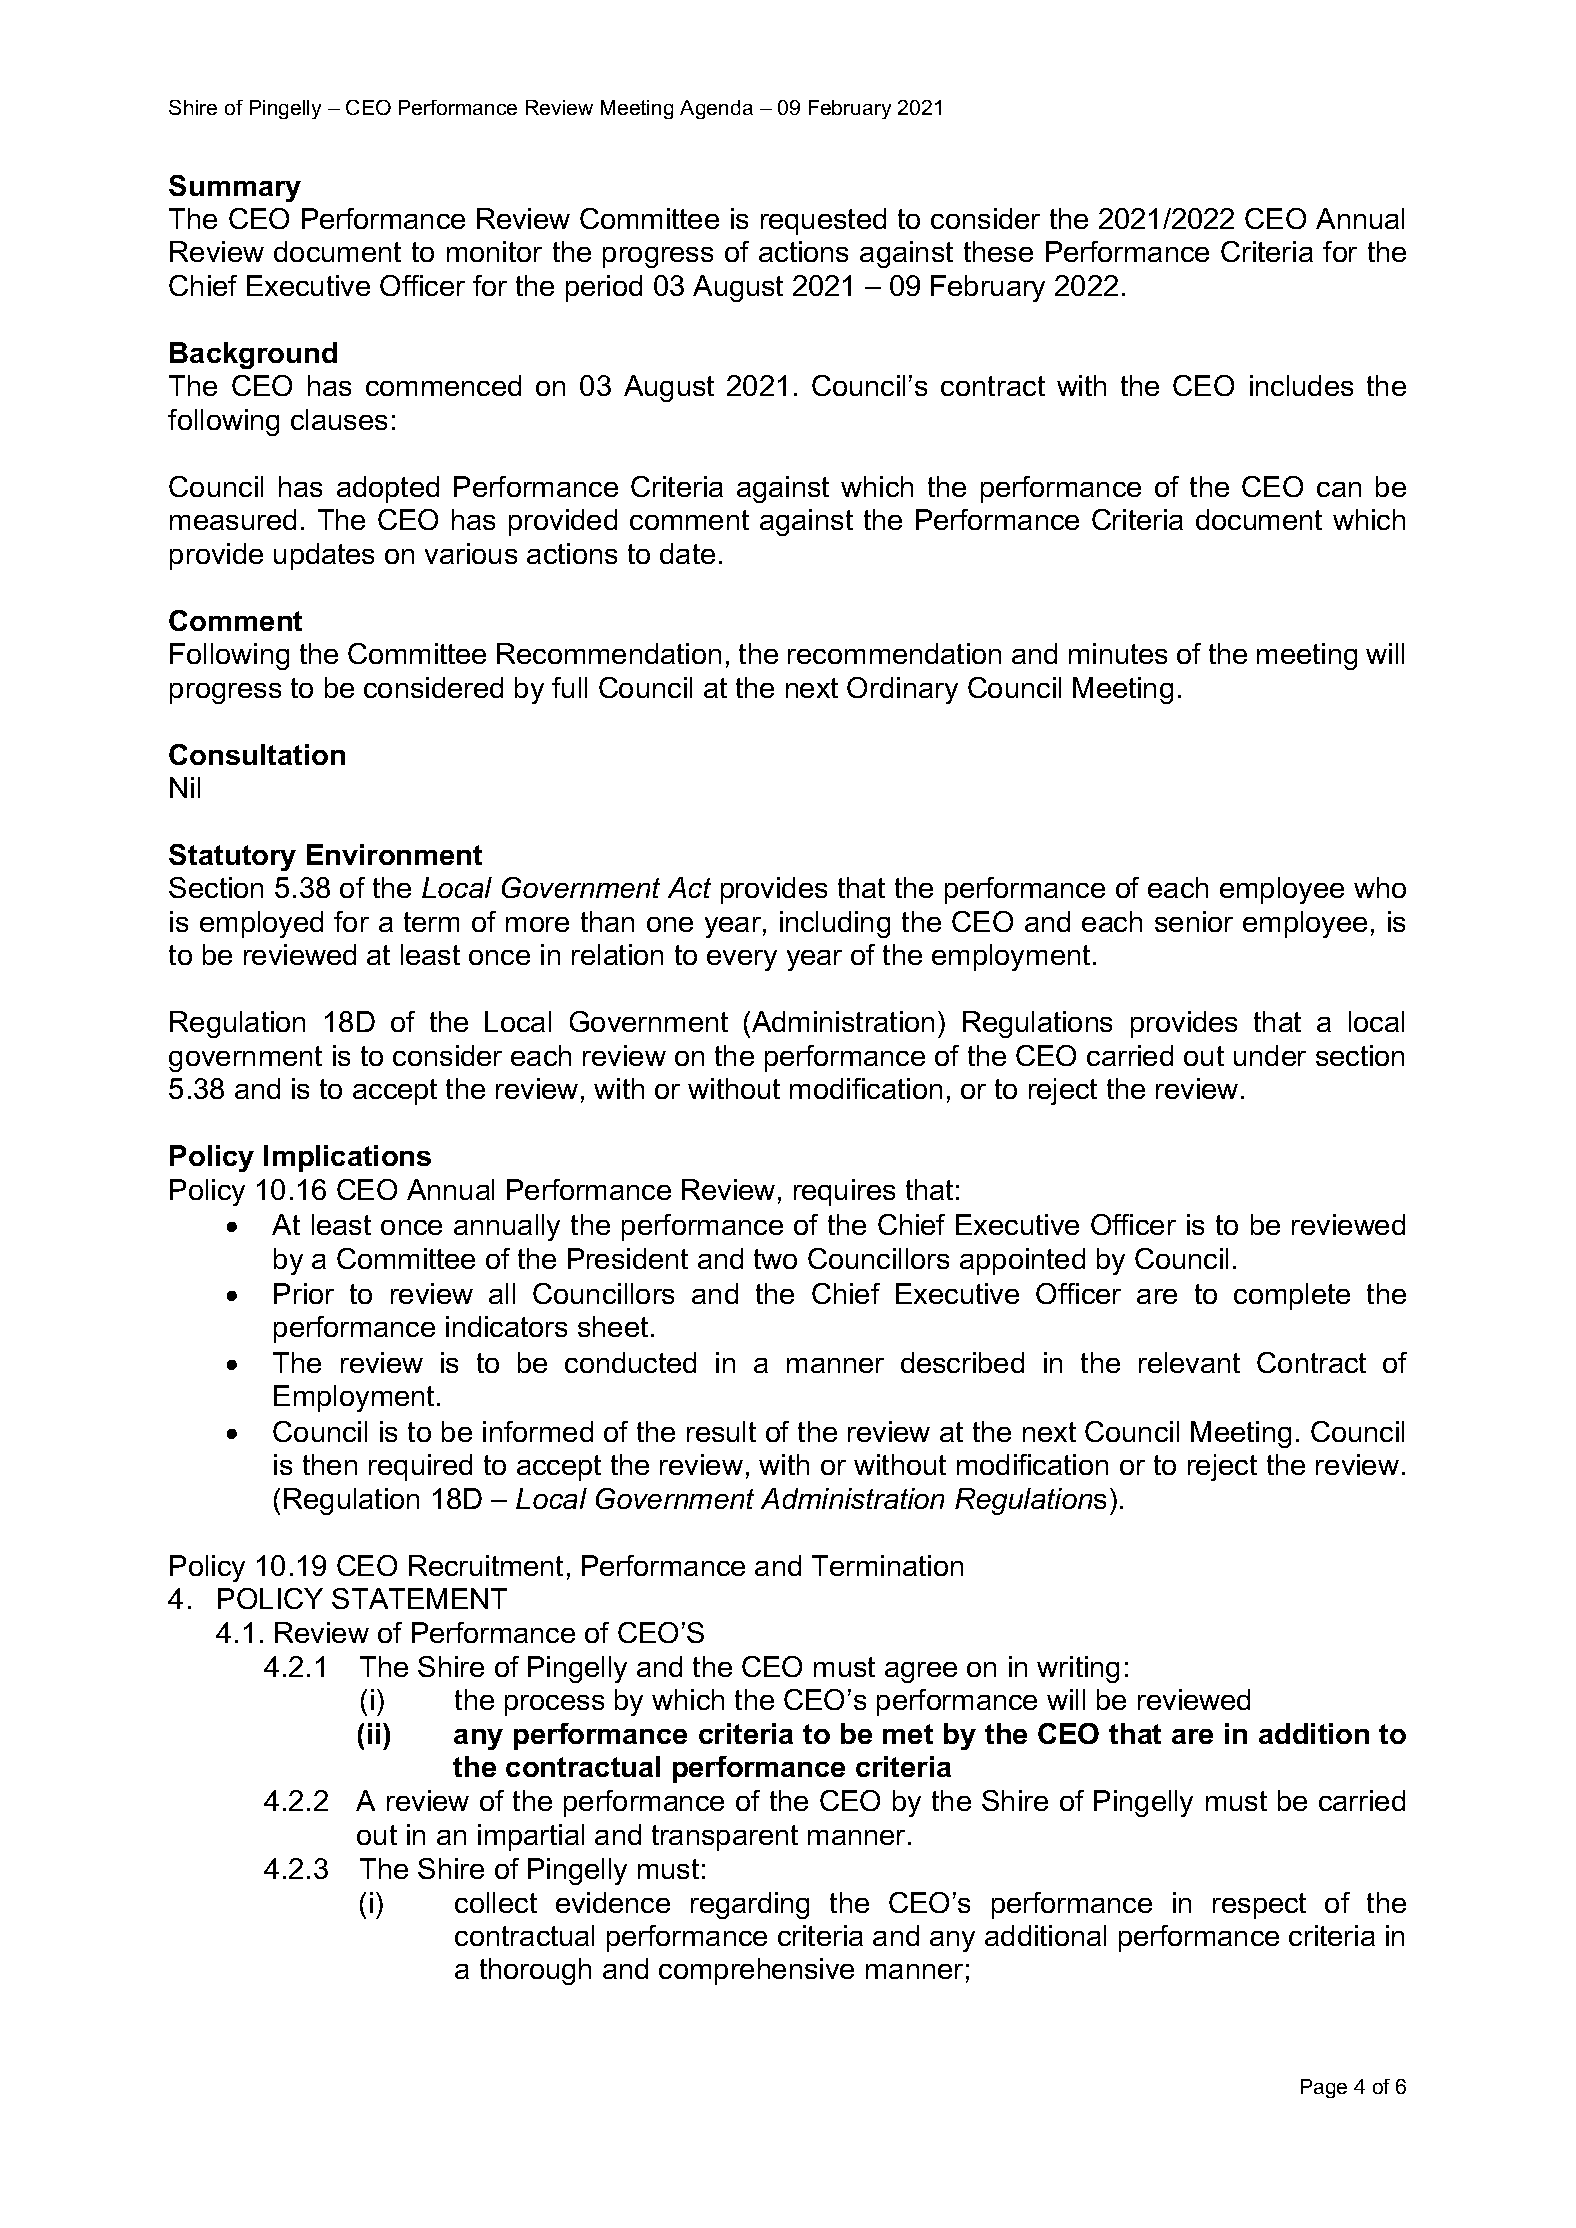 This page has height=2228, width=1576. Describe the element at coordinates (844, 1192) in the page. I see `requires` at that location.
